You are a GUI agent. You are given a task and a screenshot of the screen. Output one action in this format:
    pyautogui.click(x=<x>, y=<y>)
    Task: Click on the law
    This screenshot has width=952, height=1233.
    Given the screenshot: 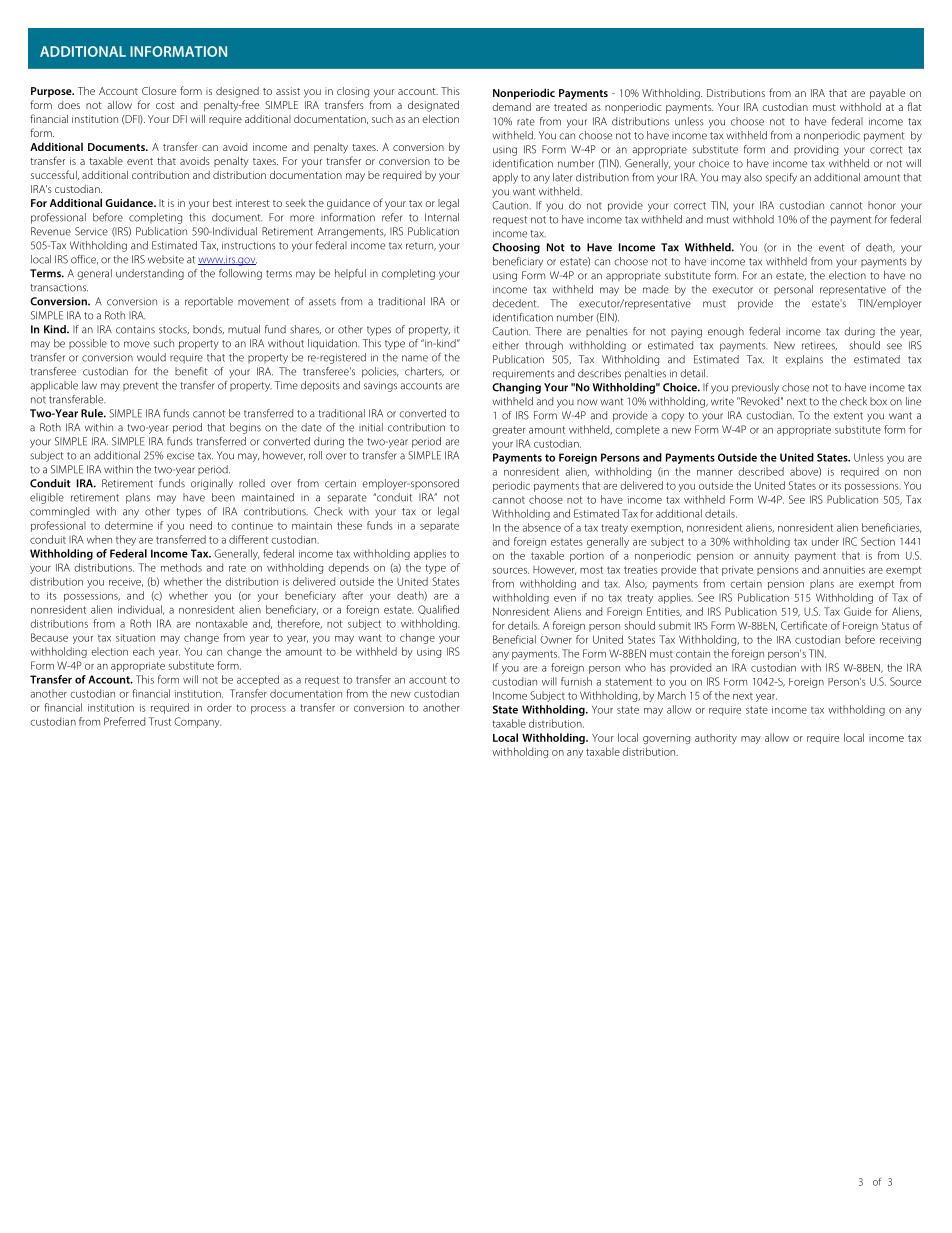 What is the action you would take?
    pyautogui.click(x=89, y=385)
